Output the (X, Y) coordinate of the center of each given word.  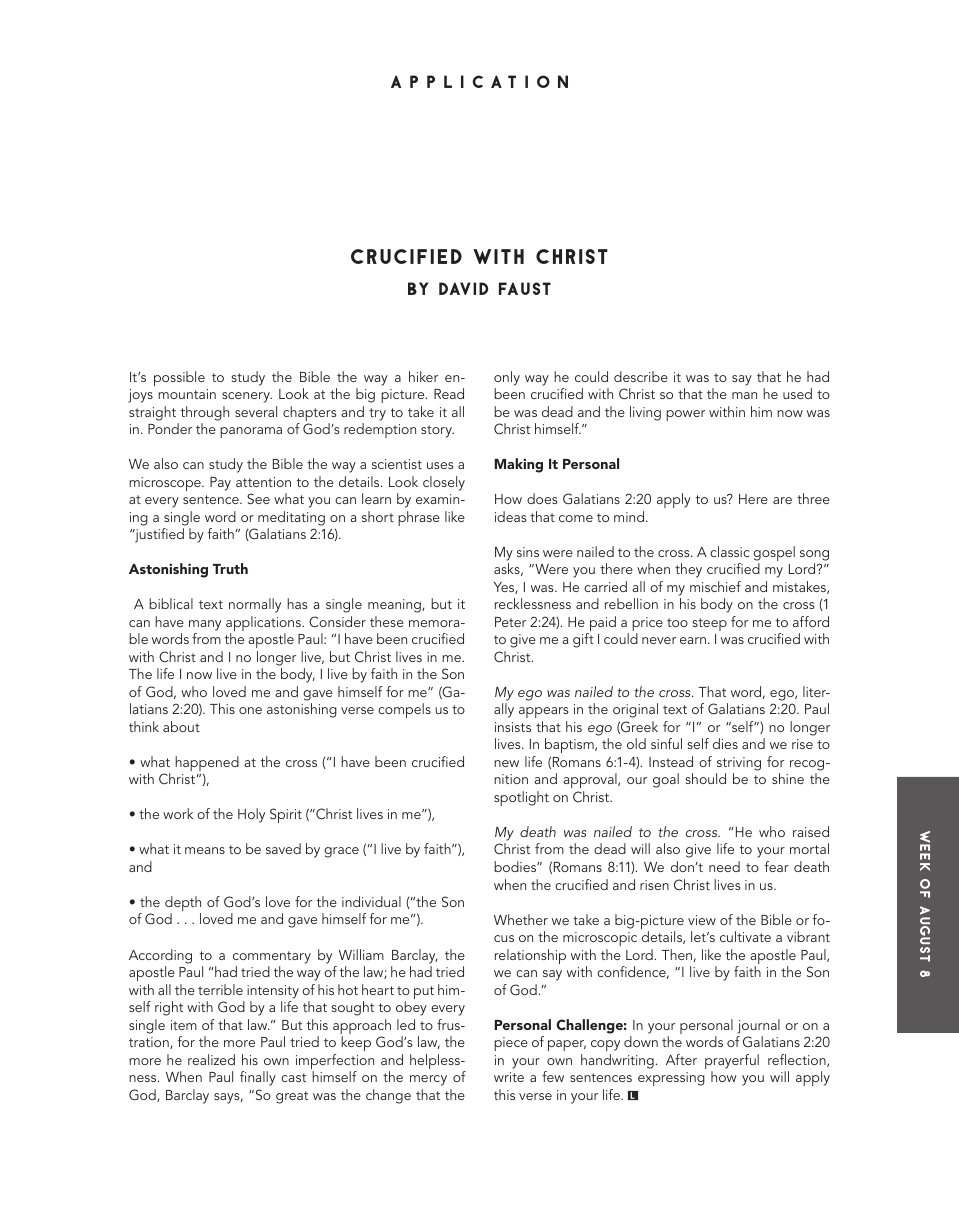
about (181, 726)
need (724, 866)
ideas (510, 516)
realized (211, 1059)
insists (513, 727)
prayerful (732, 1063)
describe (641, 376)
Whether (521, 919)
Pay (220, 484)
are (782, 500)
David (463, 288)
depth (183, 905)
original (635, 710)
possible (179, 378)
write (509, 1077)
